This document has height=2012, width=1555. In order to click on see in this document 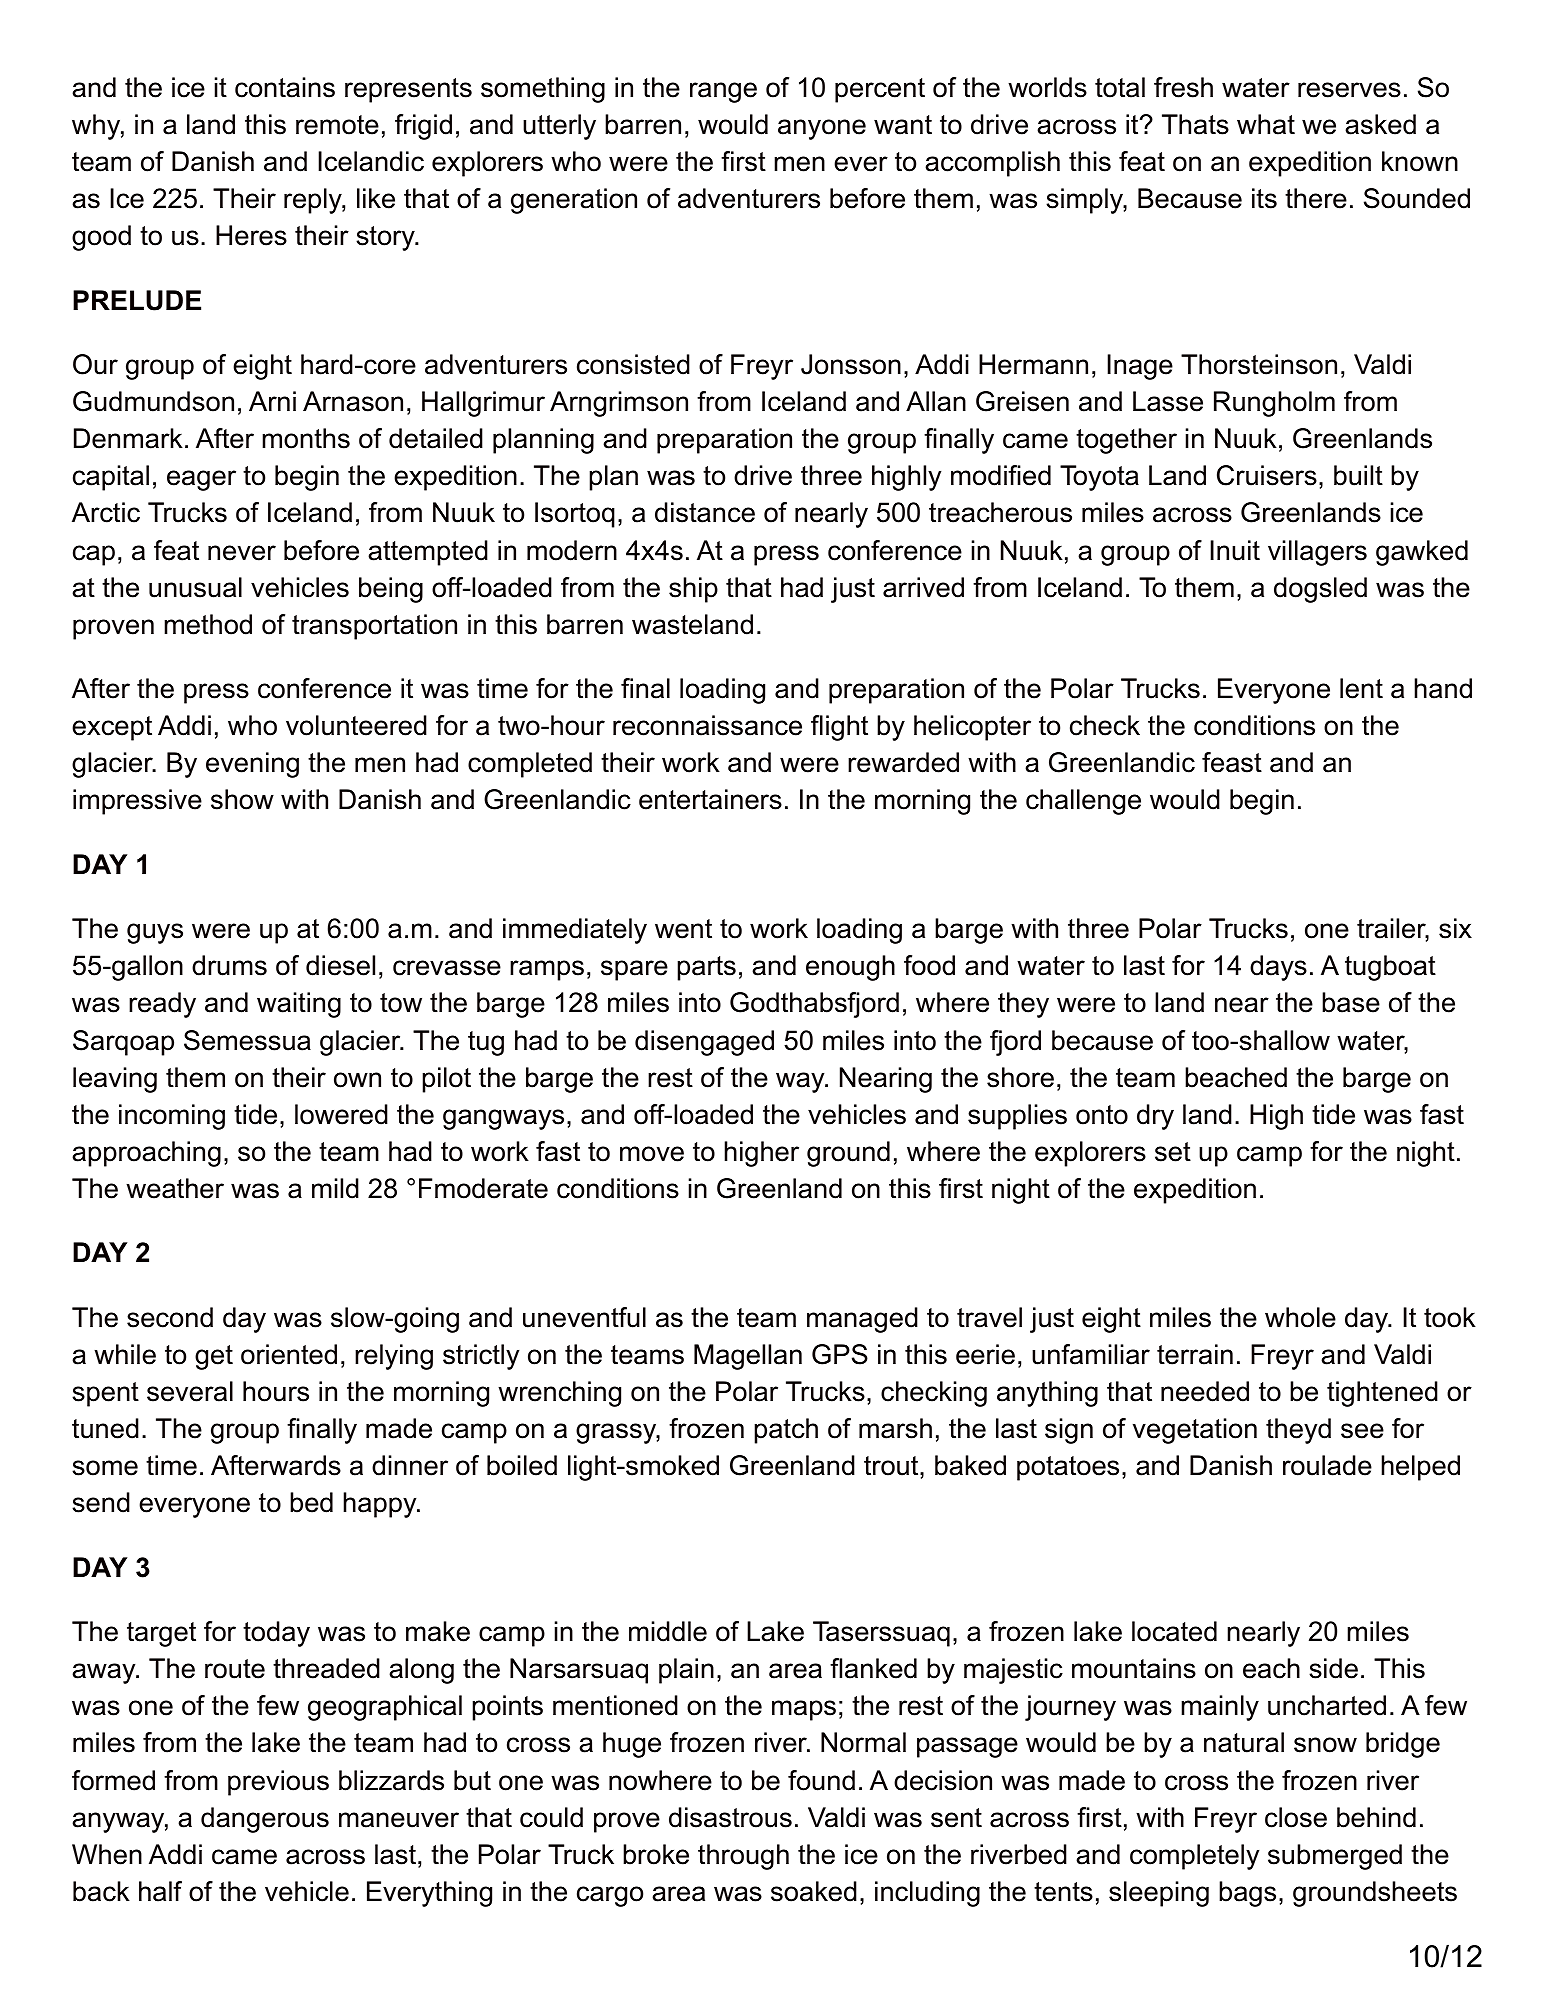, I will do `click(1362, 1431)`.
